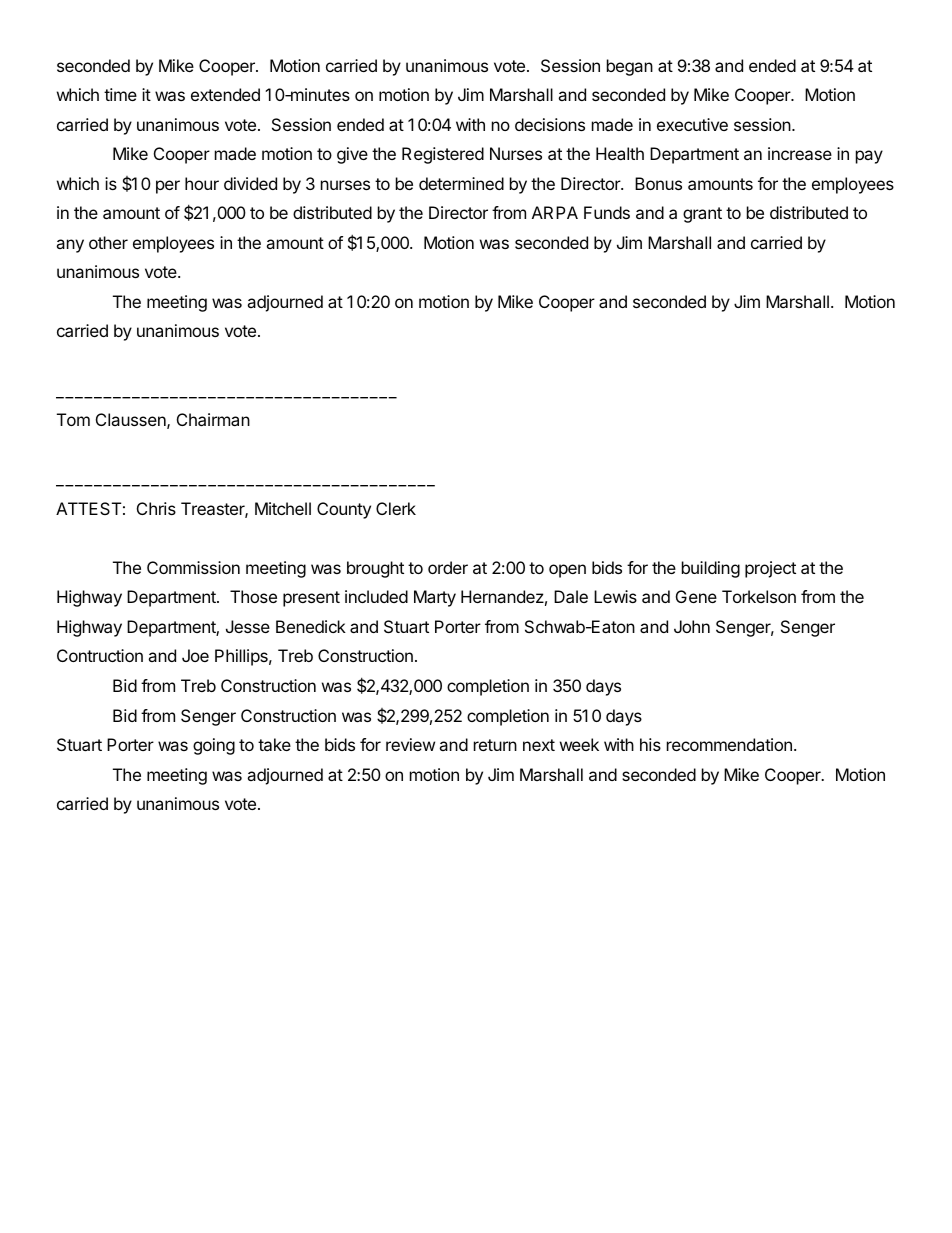  Describe the element at coordinates (213, 419) in the image. I see `Chairman` at that location.
